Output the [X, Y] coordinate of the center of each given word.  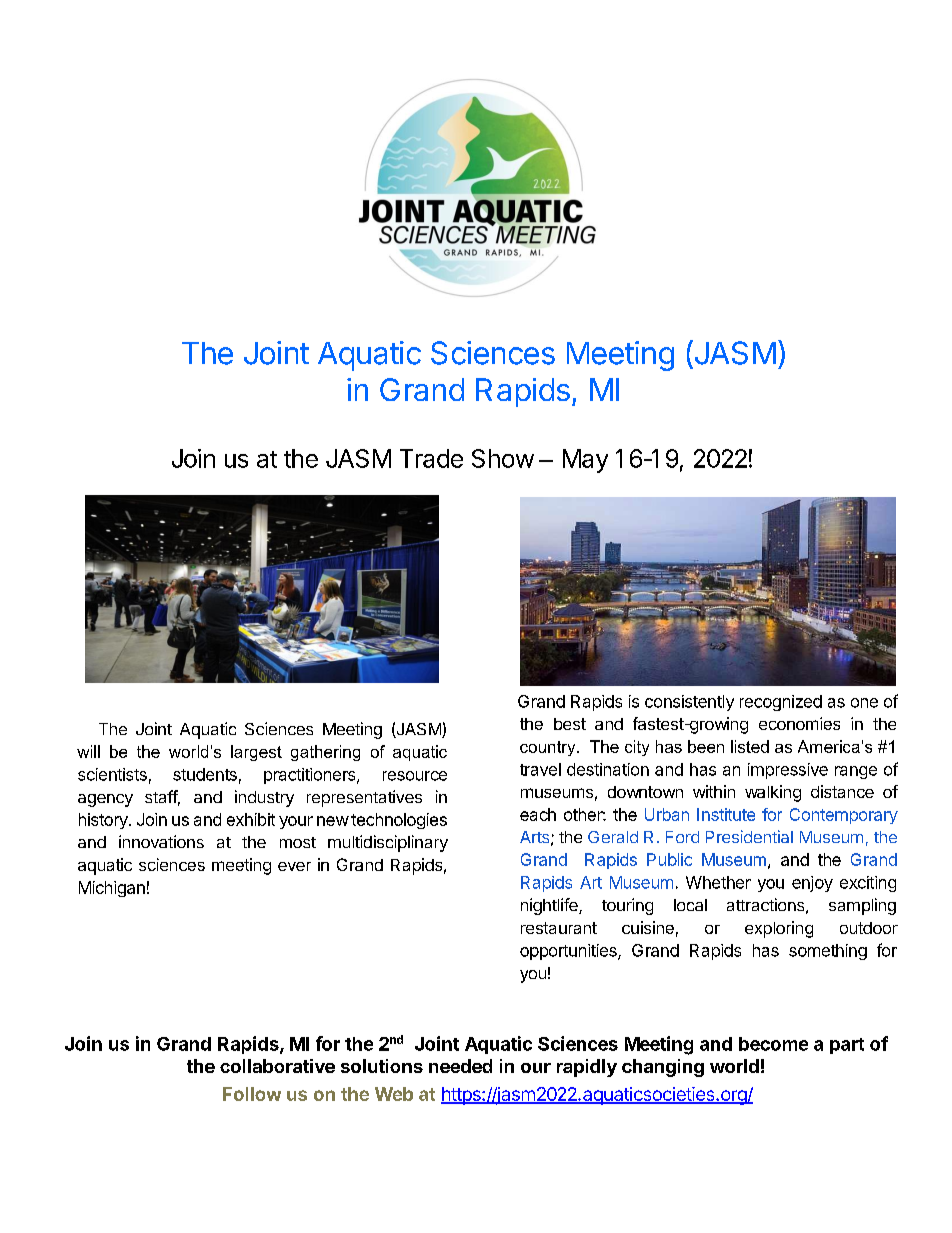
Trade [431, 458]
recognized [781, 703]
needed [460, 1066]
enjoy [812, 884]
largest [256, 753]
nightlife [550, 906]
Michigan [112, 889]
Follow [252, 1094]
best [570, 724]
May [585, 461]
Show [503, 458]
